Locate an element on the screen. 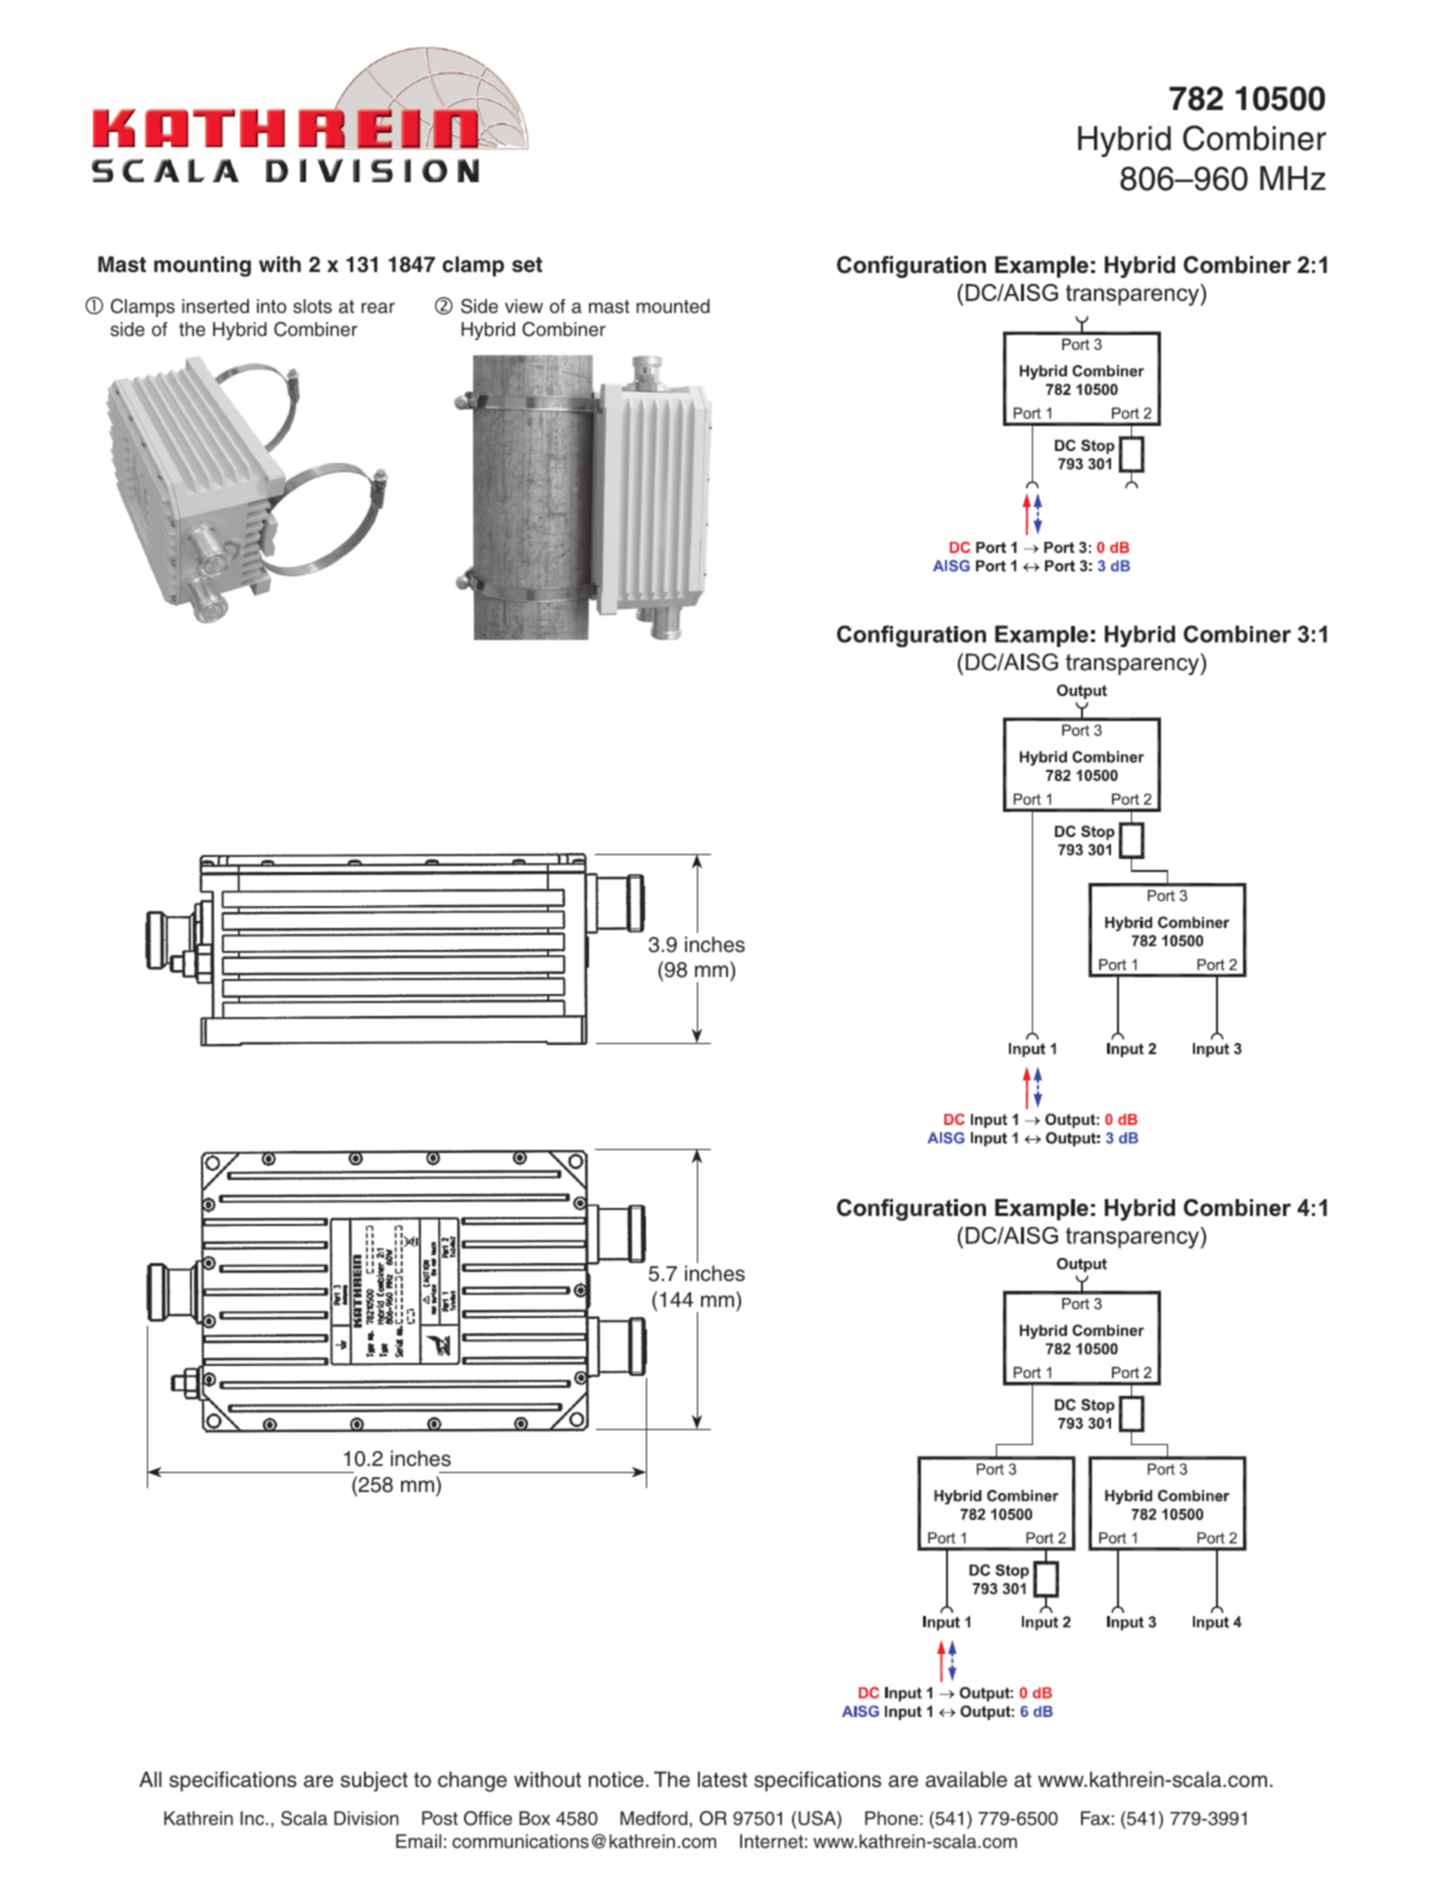  Division is located at coordinates (366, 1818).
